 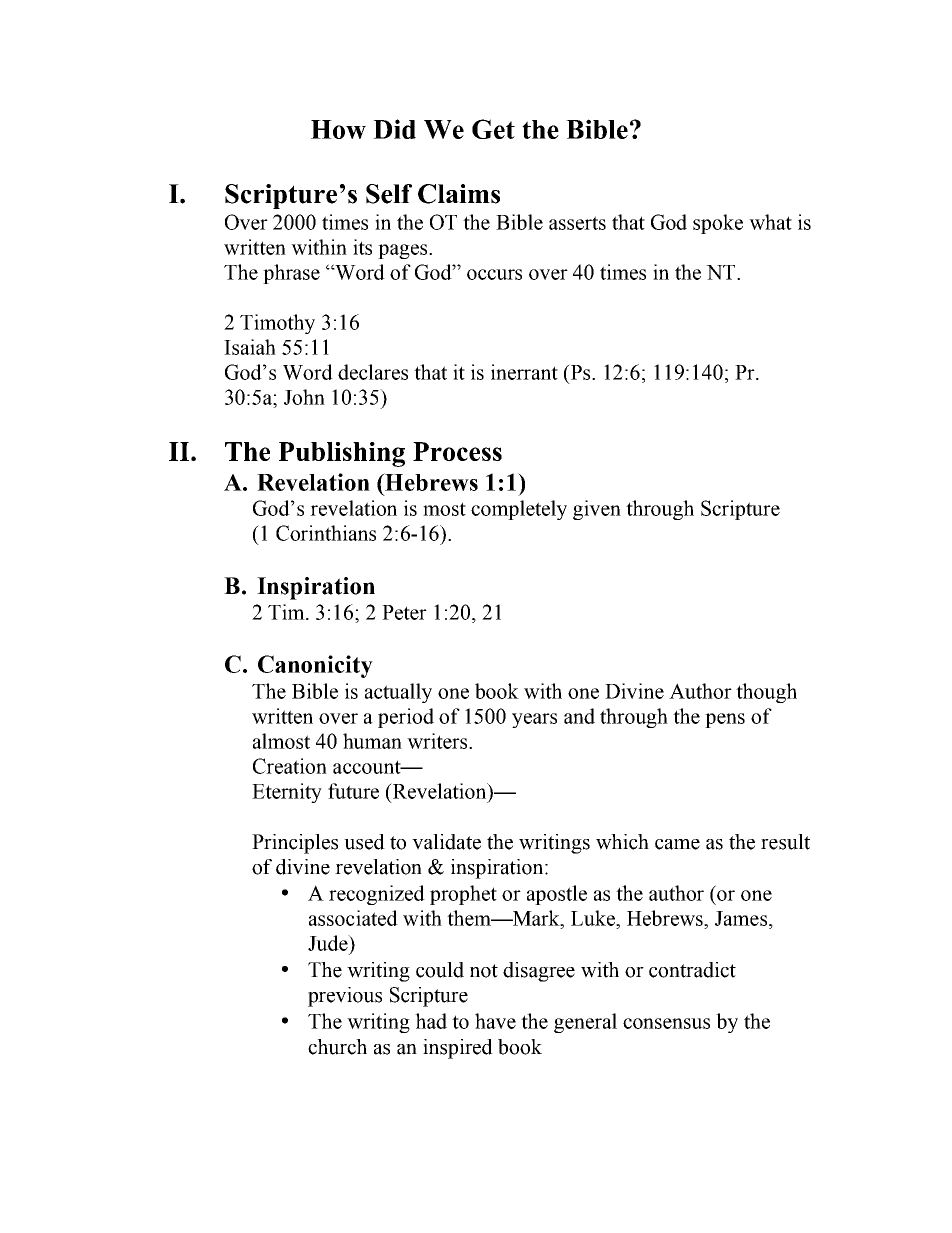 What do you see at coordinates (534, 720) in the page?
I see `years` at bounding box center [534, 720].
